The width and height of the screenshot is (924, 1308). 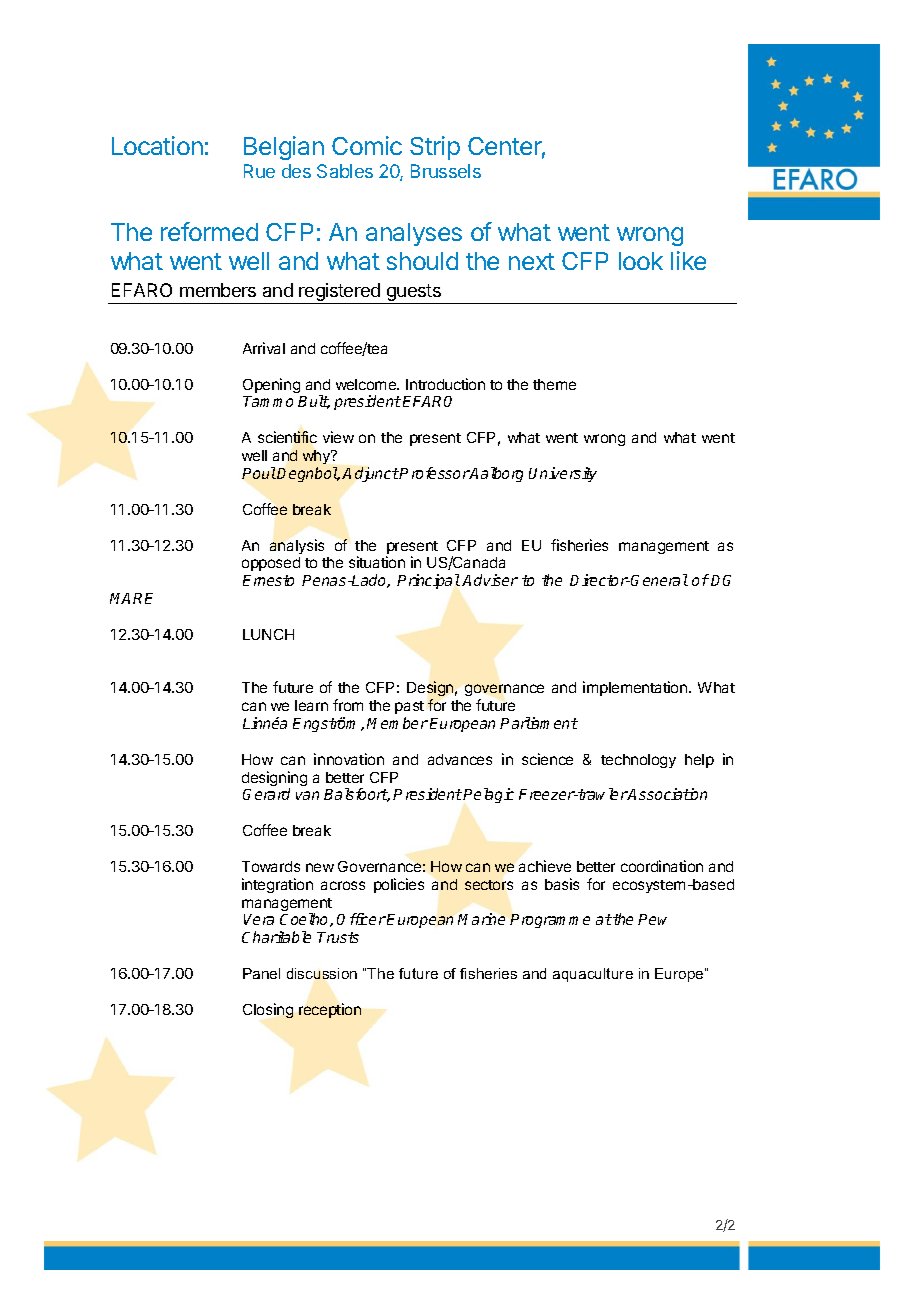 I want to click on Panel, so click(x=261, y=973).
